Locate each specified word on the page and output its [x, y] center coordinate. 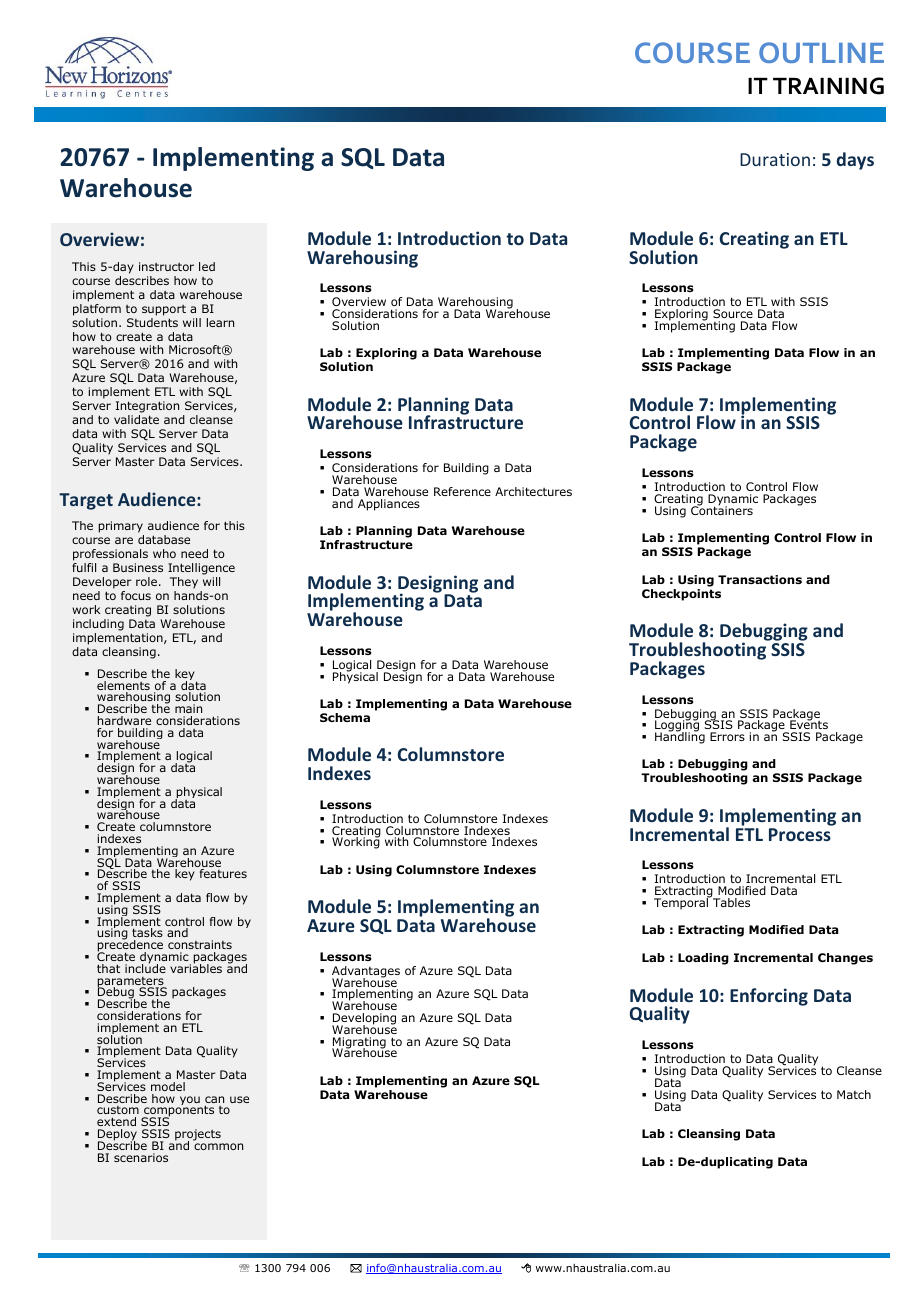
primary [120, 527]
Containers [722, 509]
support [164, 310]
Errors [727, 736]
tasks [147, 932]
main [188, 708]
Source [733, 313]
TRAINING [828, 86]
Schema [345, 717]
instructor [166, 266]
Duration [775, 159]
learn [220, 322]
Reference [462, 491]
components [178, 1112]
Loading [703, 959]
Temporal [682, 903]
